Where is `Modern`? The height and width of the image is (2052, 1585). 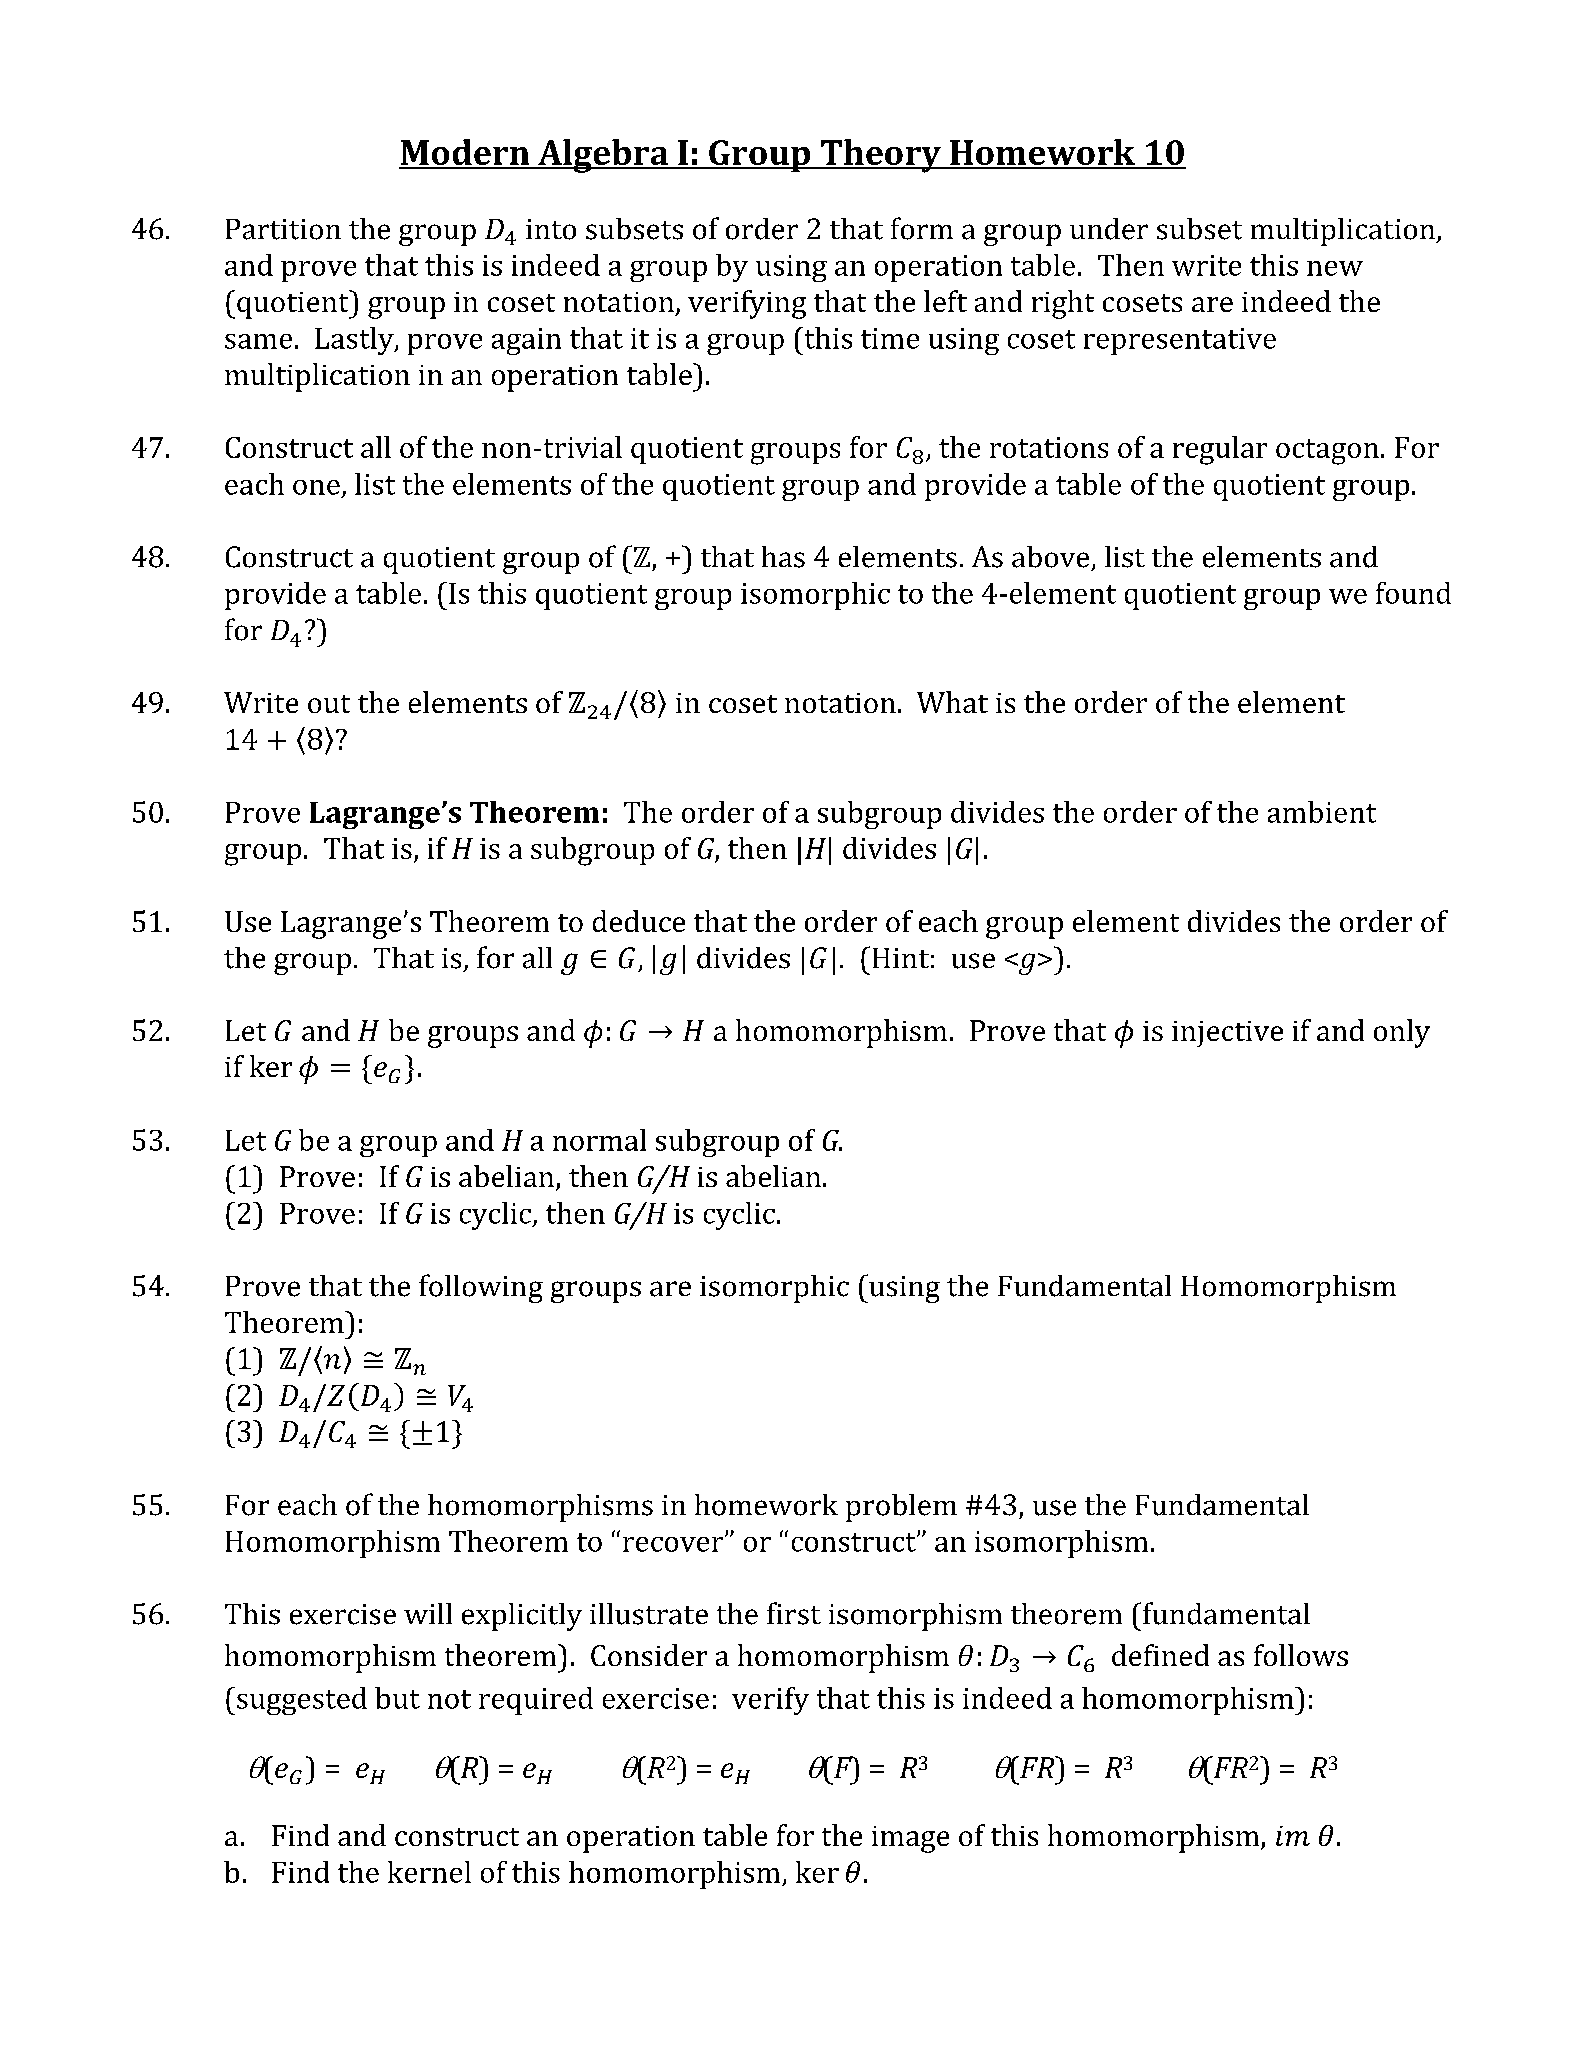 Modern is located at coordinates (465, 153).
